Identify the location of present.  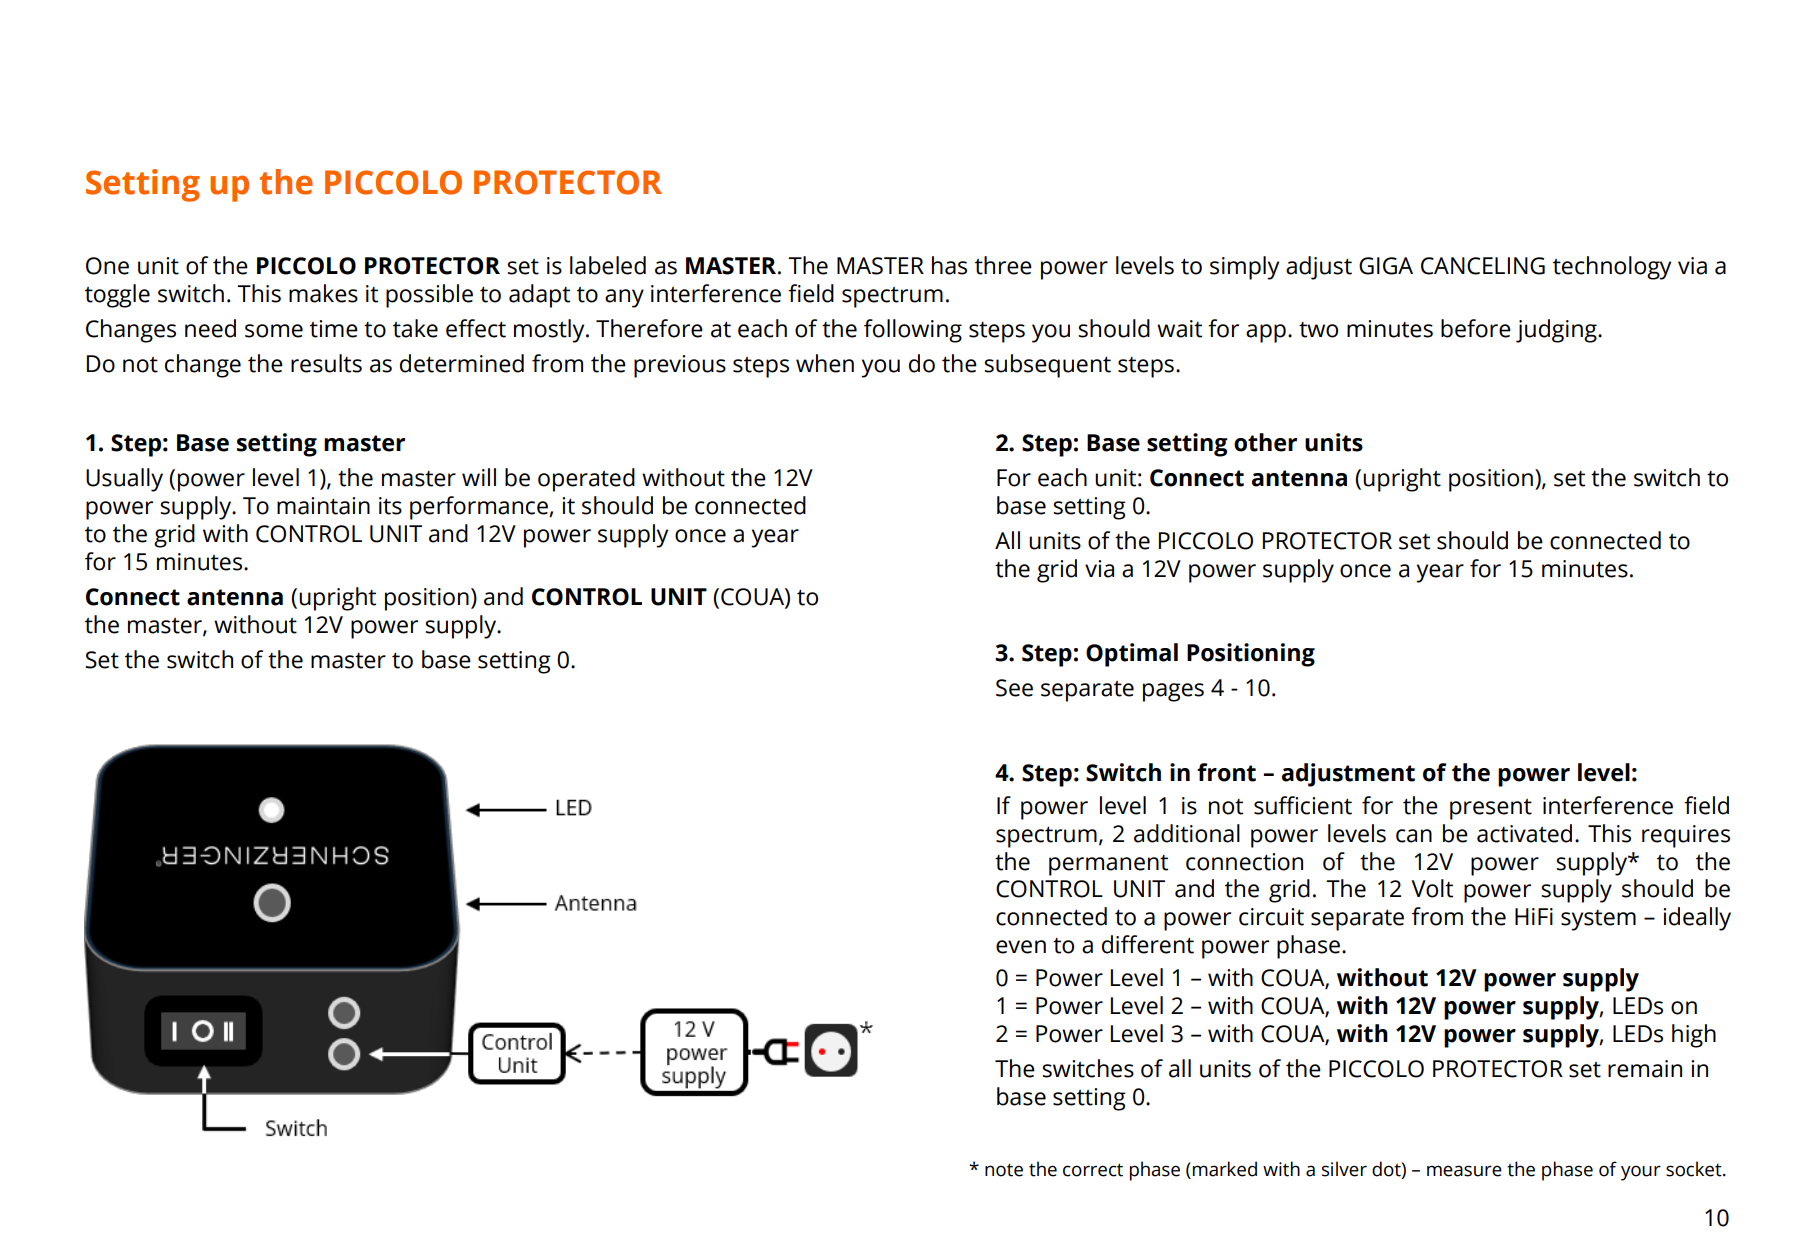
(1491, 809).
